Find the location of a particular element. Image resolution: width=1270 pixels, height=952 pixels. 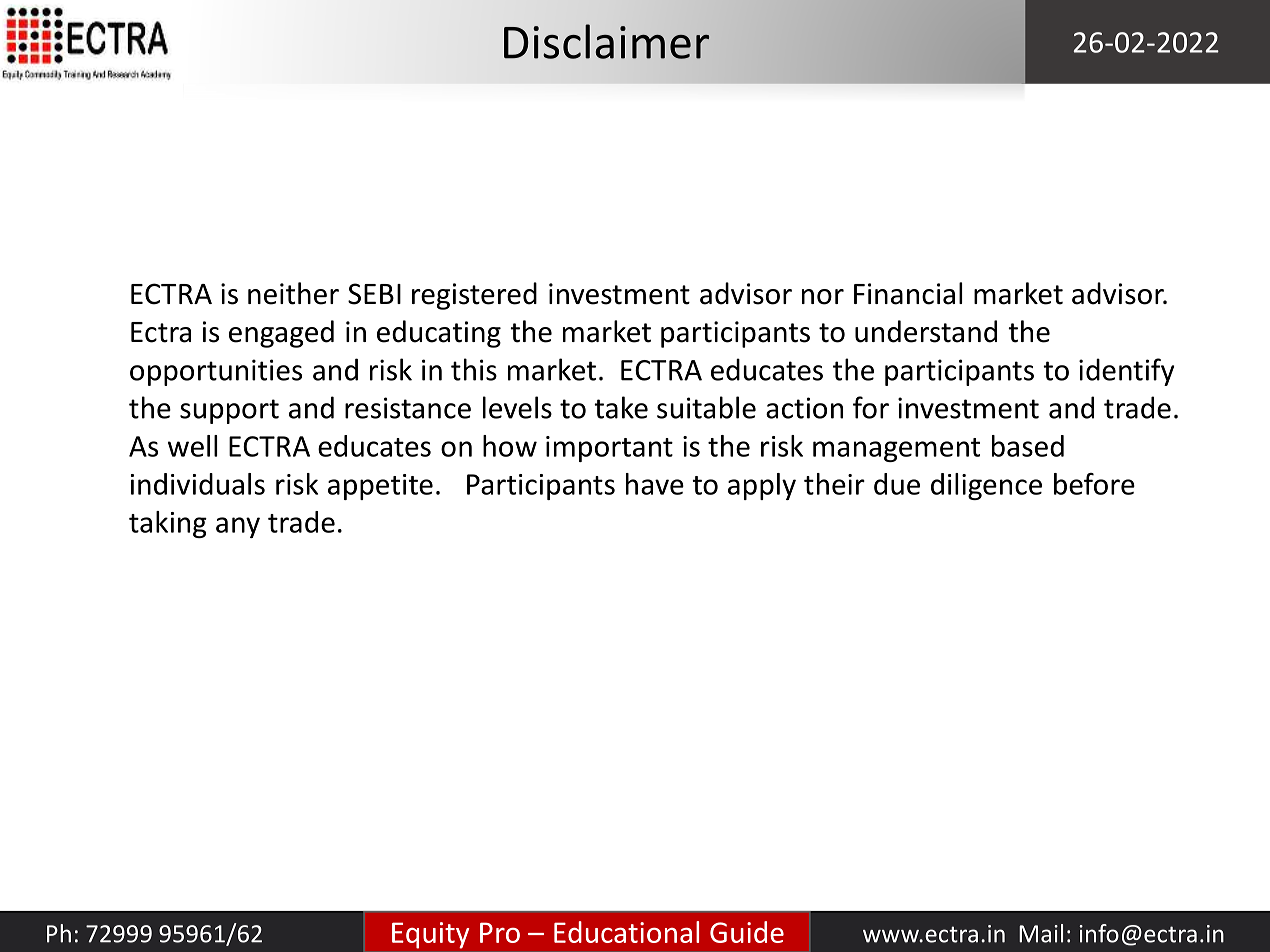

have is located at coordinates (655, 484).
